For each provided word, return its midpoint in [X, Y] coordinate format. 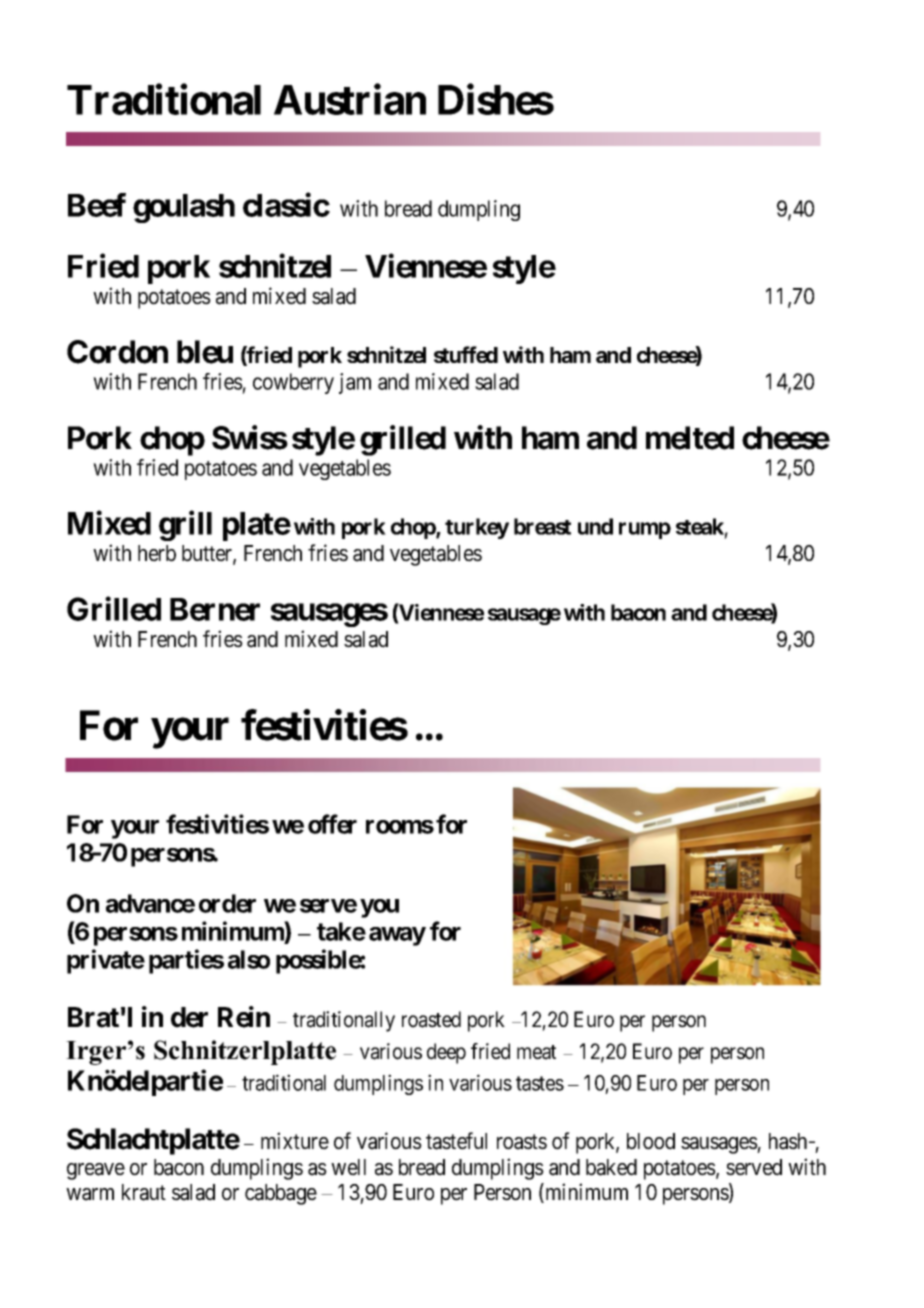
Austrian [350, 99]
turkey [477, 528]
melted [690, 438]
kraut [144, 1192]
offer [332, 824]
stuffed [466, 354]
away [397, 936]
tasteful [456, 1141]
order [227, 903]
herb [157, 553]
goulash [184, 208]
